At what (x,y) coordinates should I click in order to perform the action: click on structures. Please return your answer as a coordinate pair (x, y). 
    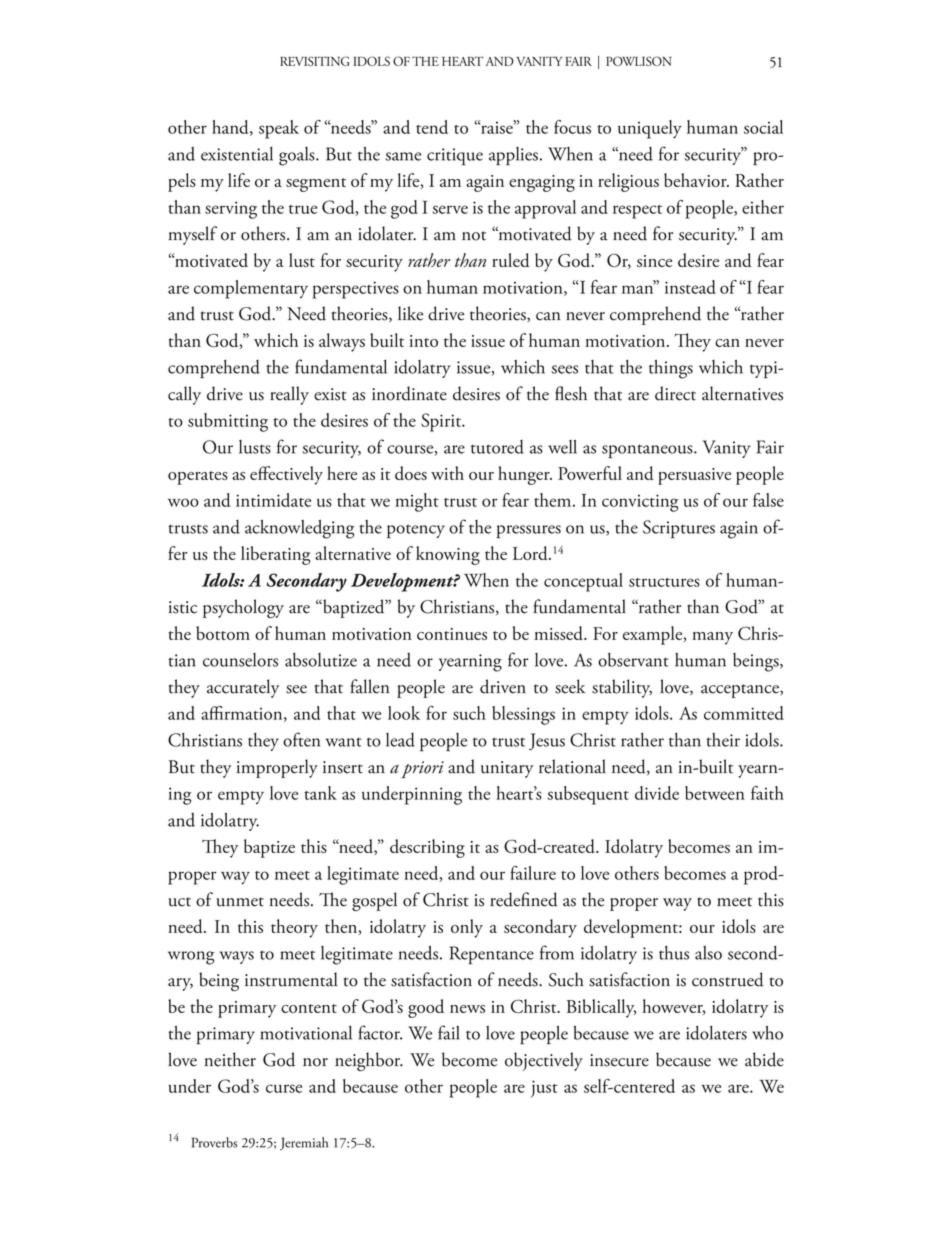
    Looking at the image, I should click on (664, 582).
